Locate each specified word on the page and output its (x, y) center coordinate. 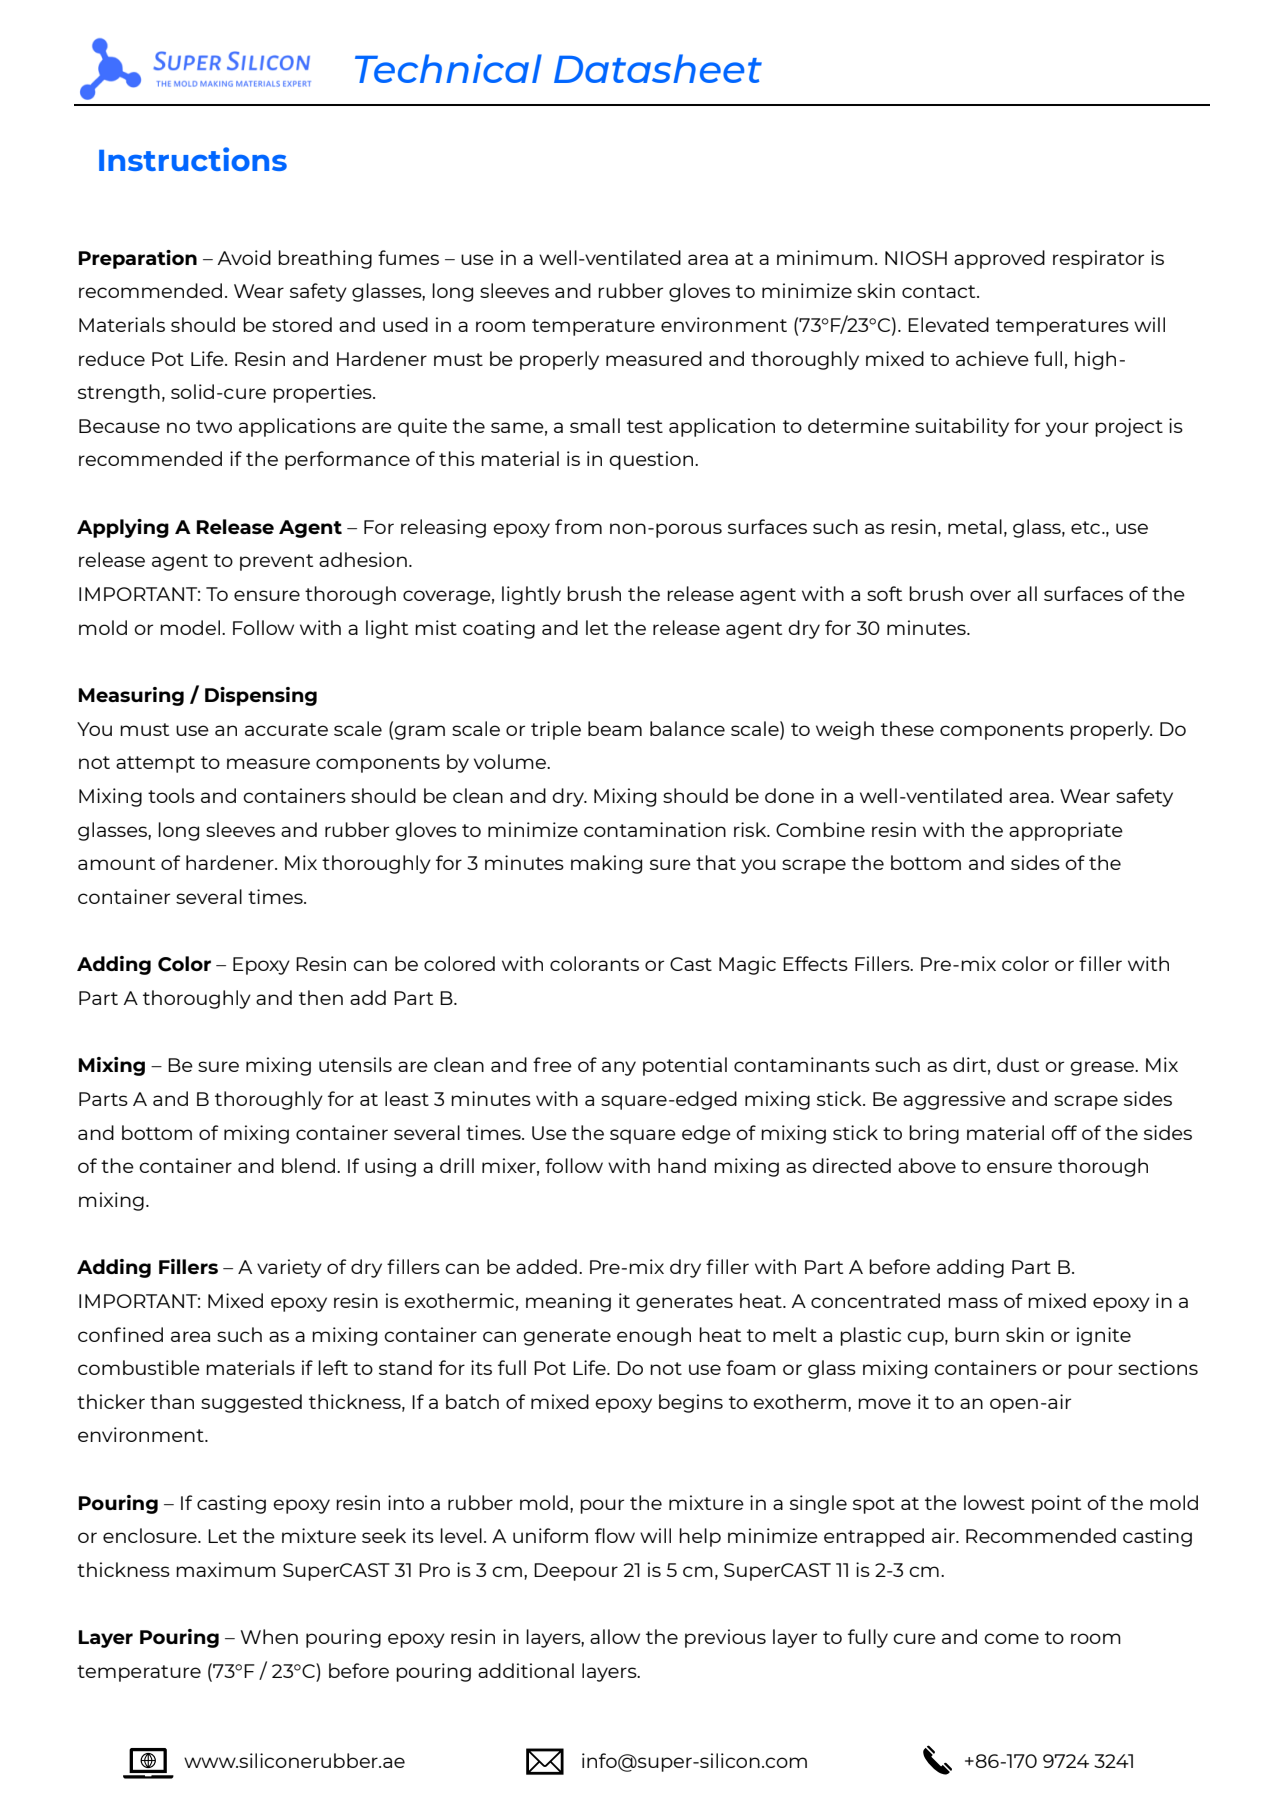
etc (1087, 527)
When (269, 1636)
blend (308, 1165)
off (1064, 1132)
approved (999, 259)
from (578, 526)
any (619, 1068)
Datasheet (658, 68)
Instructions (193, 159)
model (191, 627)
